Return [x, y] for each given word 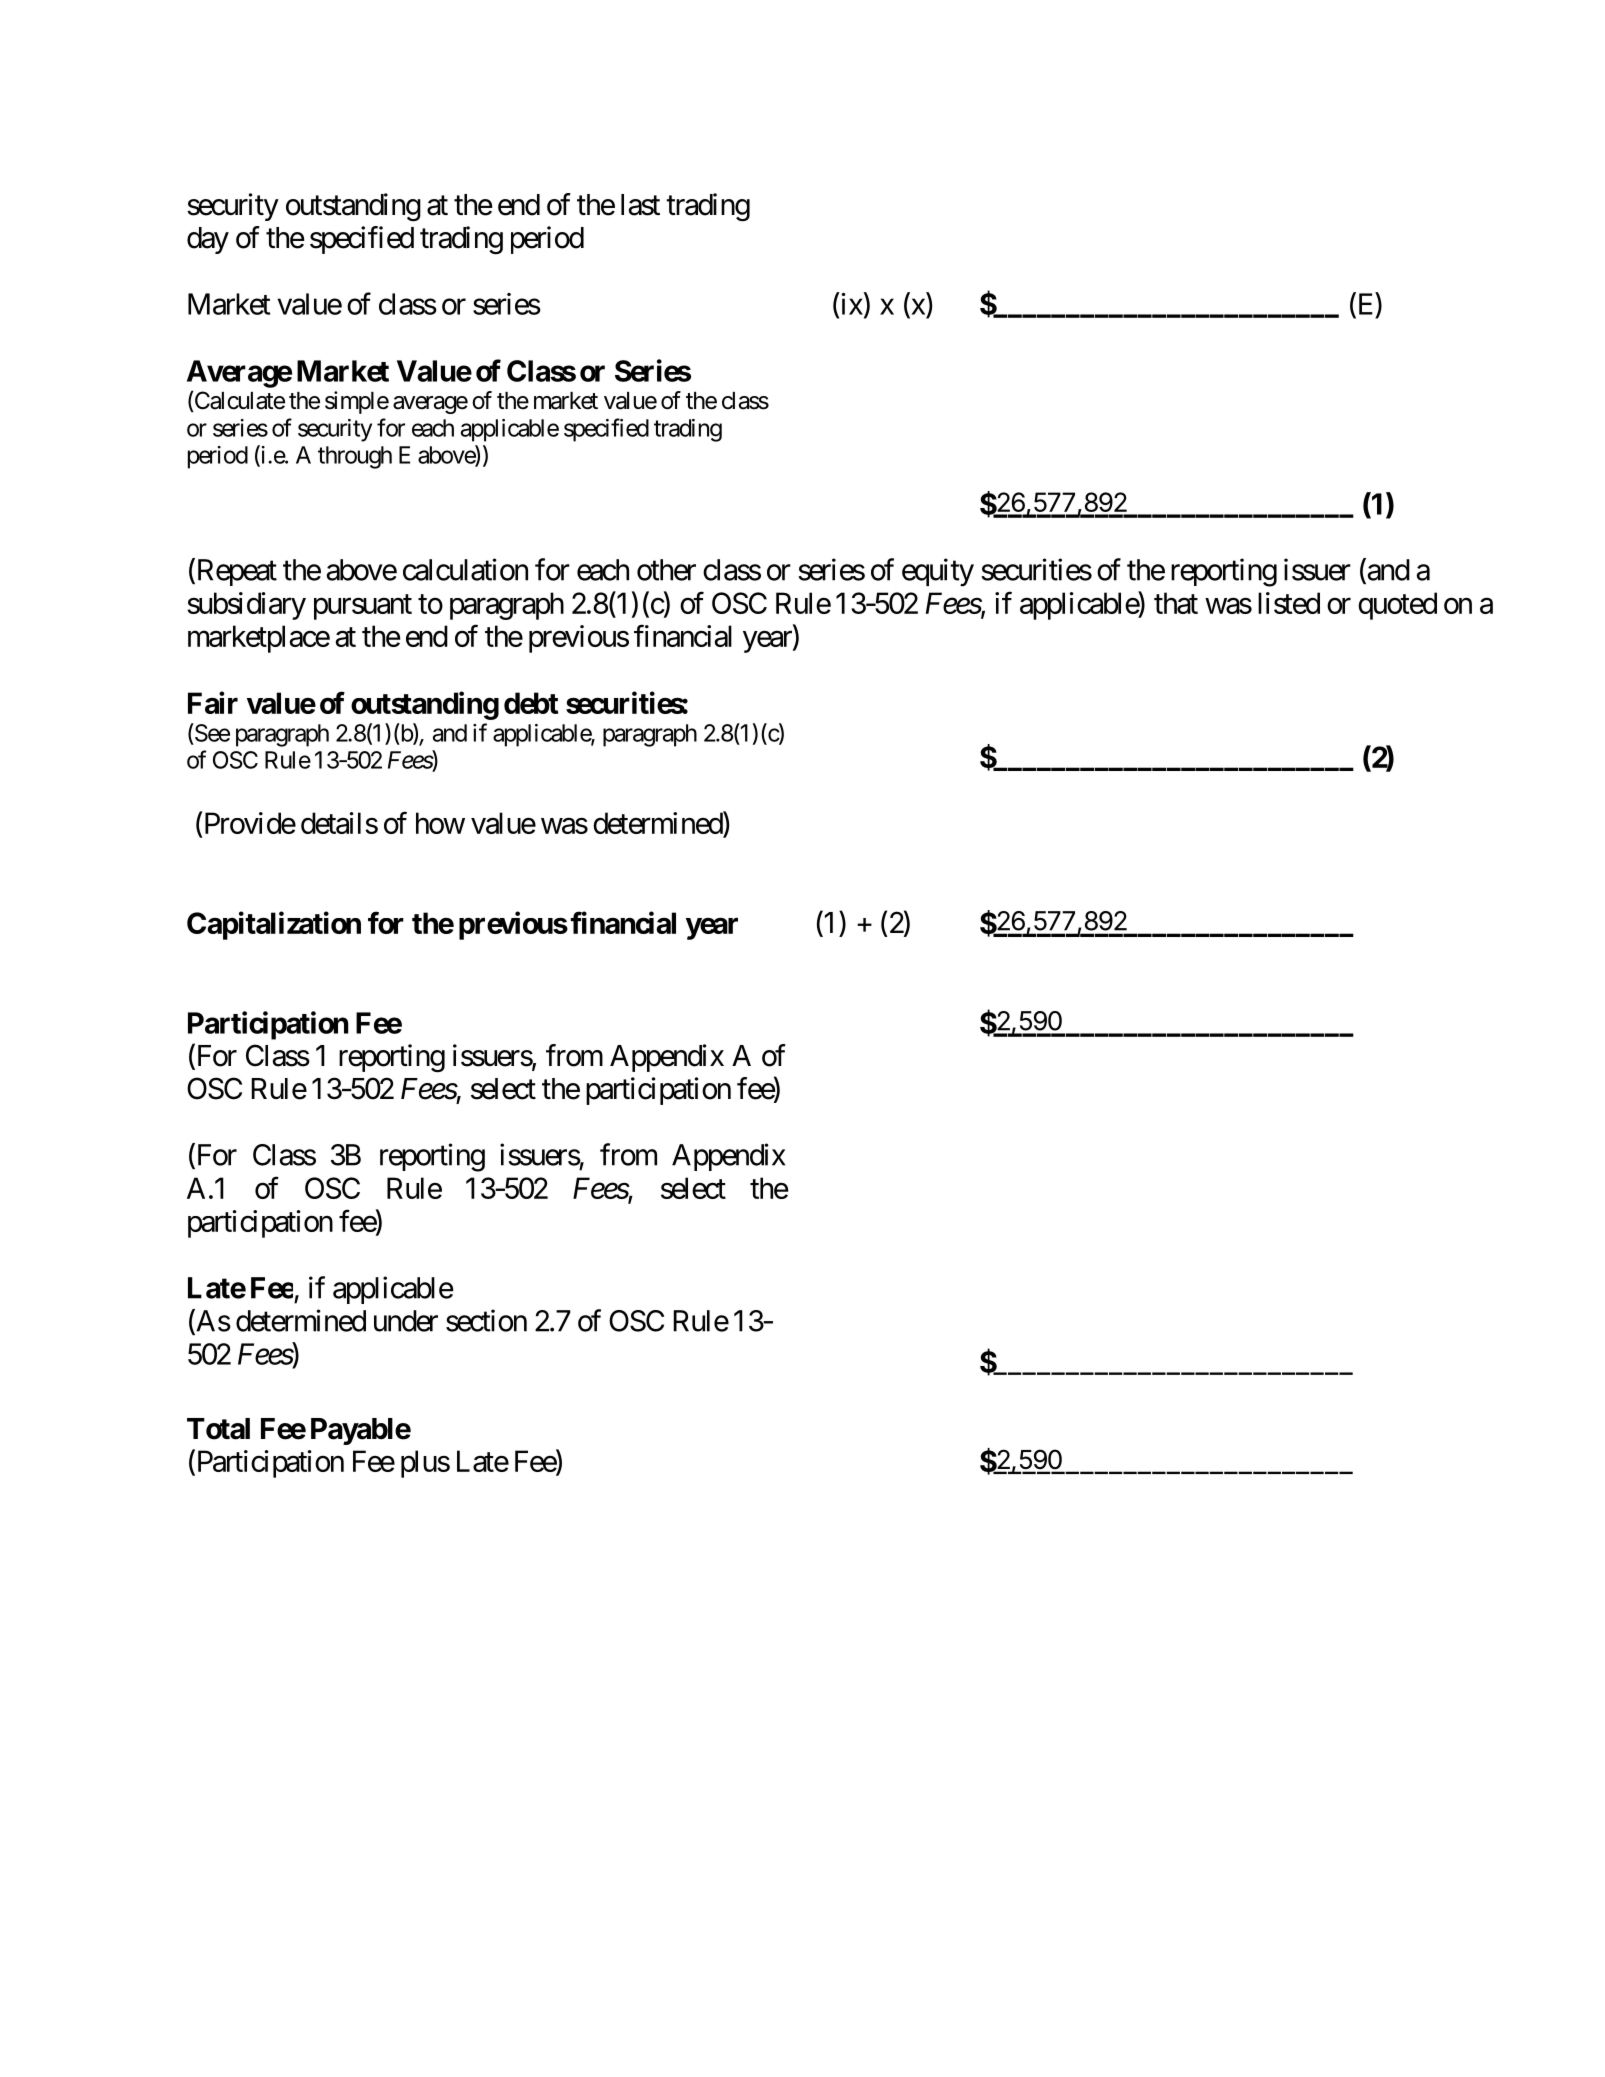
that [1176, 603]
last [640, 205]
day [208, 240]
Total [218, 1429]
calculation [465, 569]
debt [531, 703]
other [666, 570]
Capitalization [274, 925]
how [440, 823]
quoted [1397, 606]
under [406, 1321]
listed [1289, 603]
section [486, 1320]
